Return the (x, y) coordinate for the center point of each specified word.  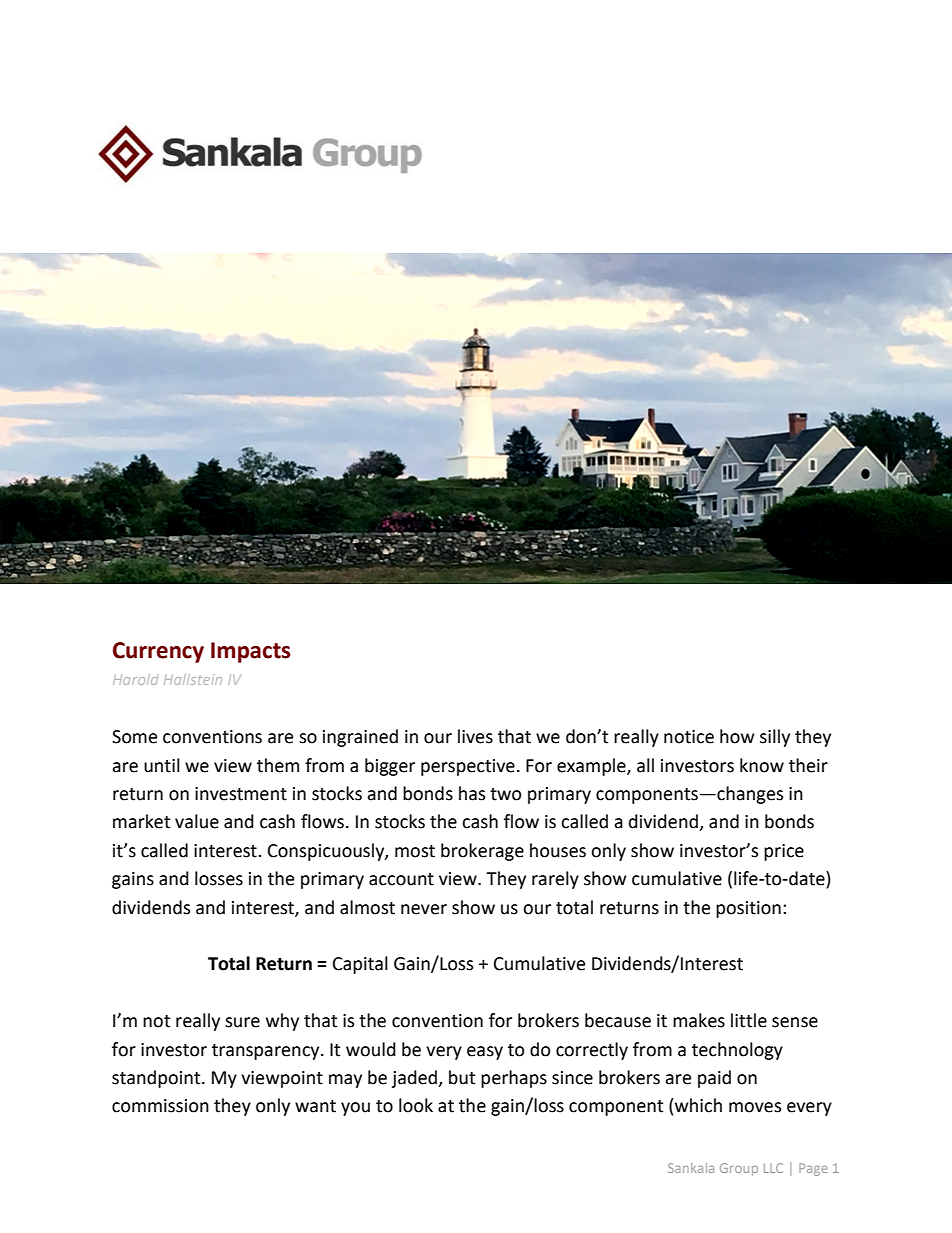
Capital (360, 965)
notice (689, 737)
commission (160, 1106)
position (748, 909)
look (416, 1105)
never (424, 909)
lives (475, 736)
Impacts (251, 652)
